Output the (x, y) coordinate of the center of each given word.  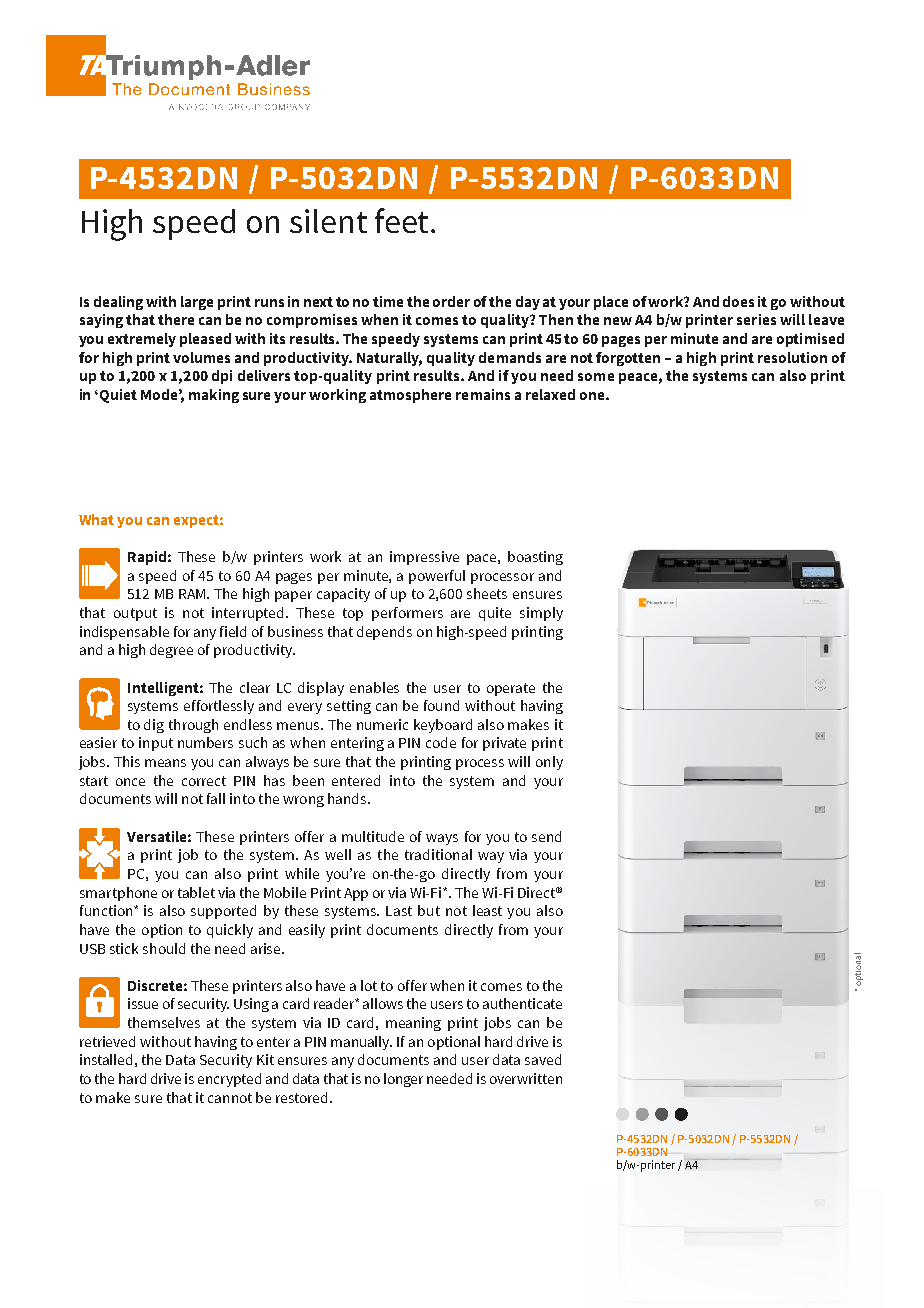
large (197, 303)
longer (403, 1080)
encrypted (229, 1080)
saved (543, 1059)
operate (511, 689)
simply (541, 614)
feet (403, 220)
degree (171, 651)
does (738, 301)
